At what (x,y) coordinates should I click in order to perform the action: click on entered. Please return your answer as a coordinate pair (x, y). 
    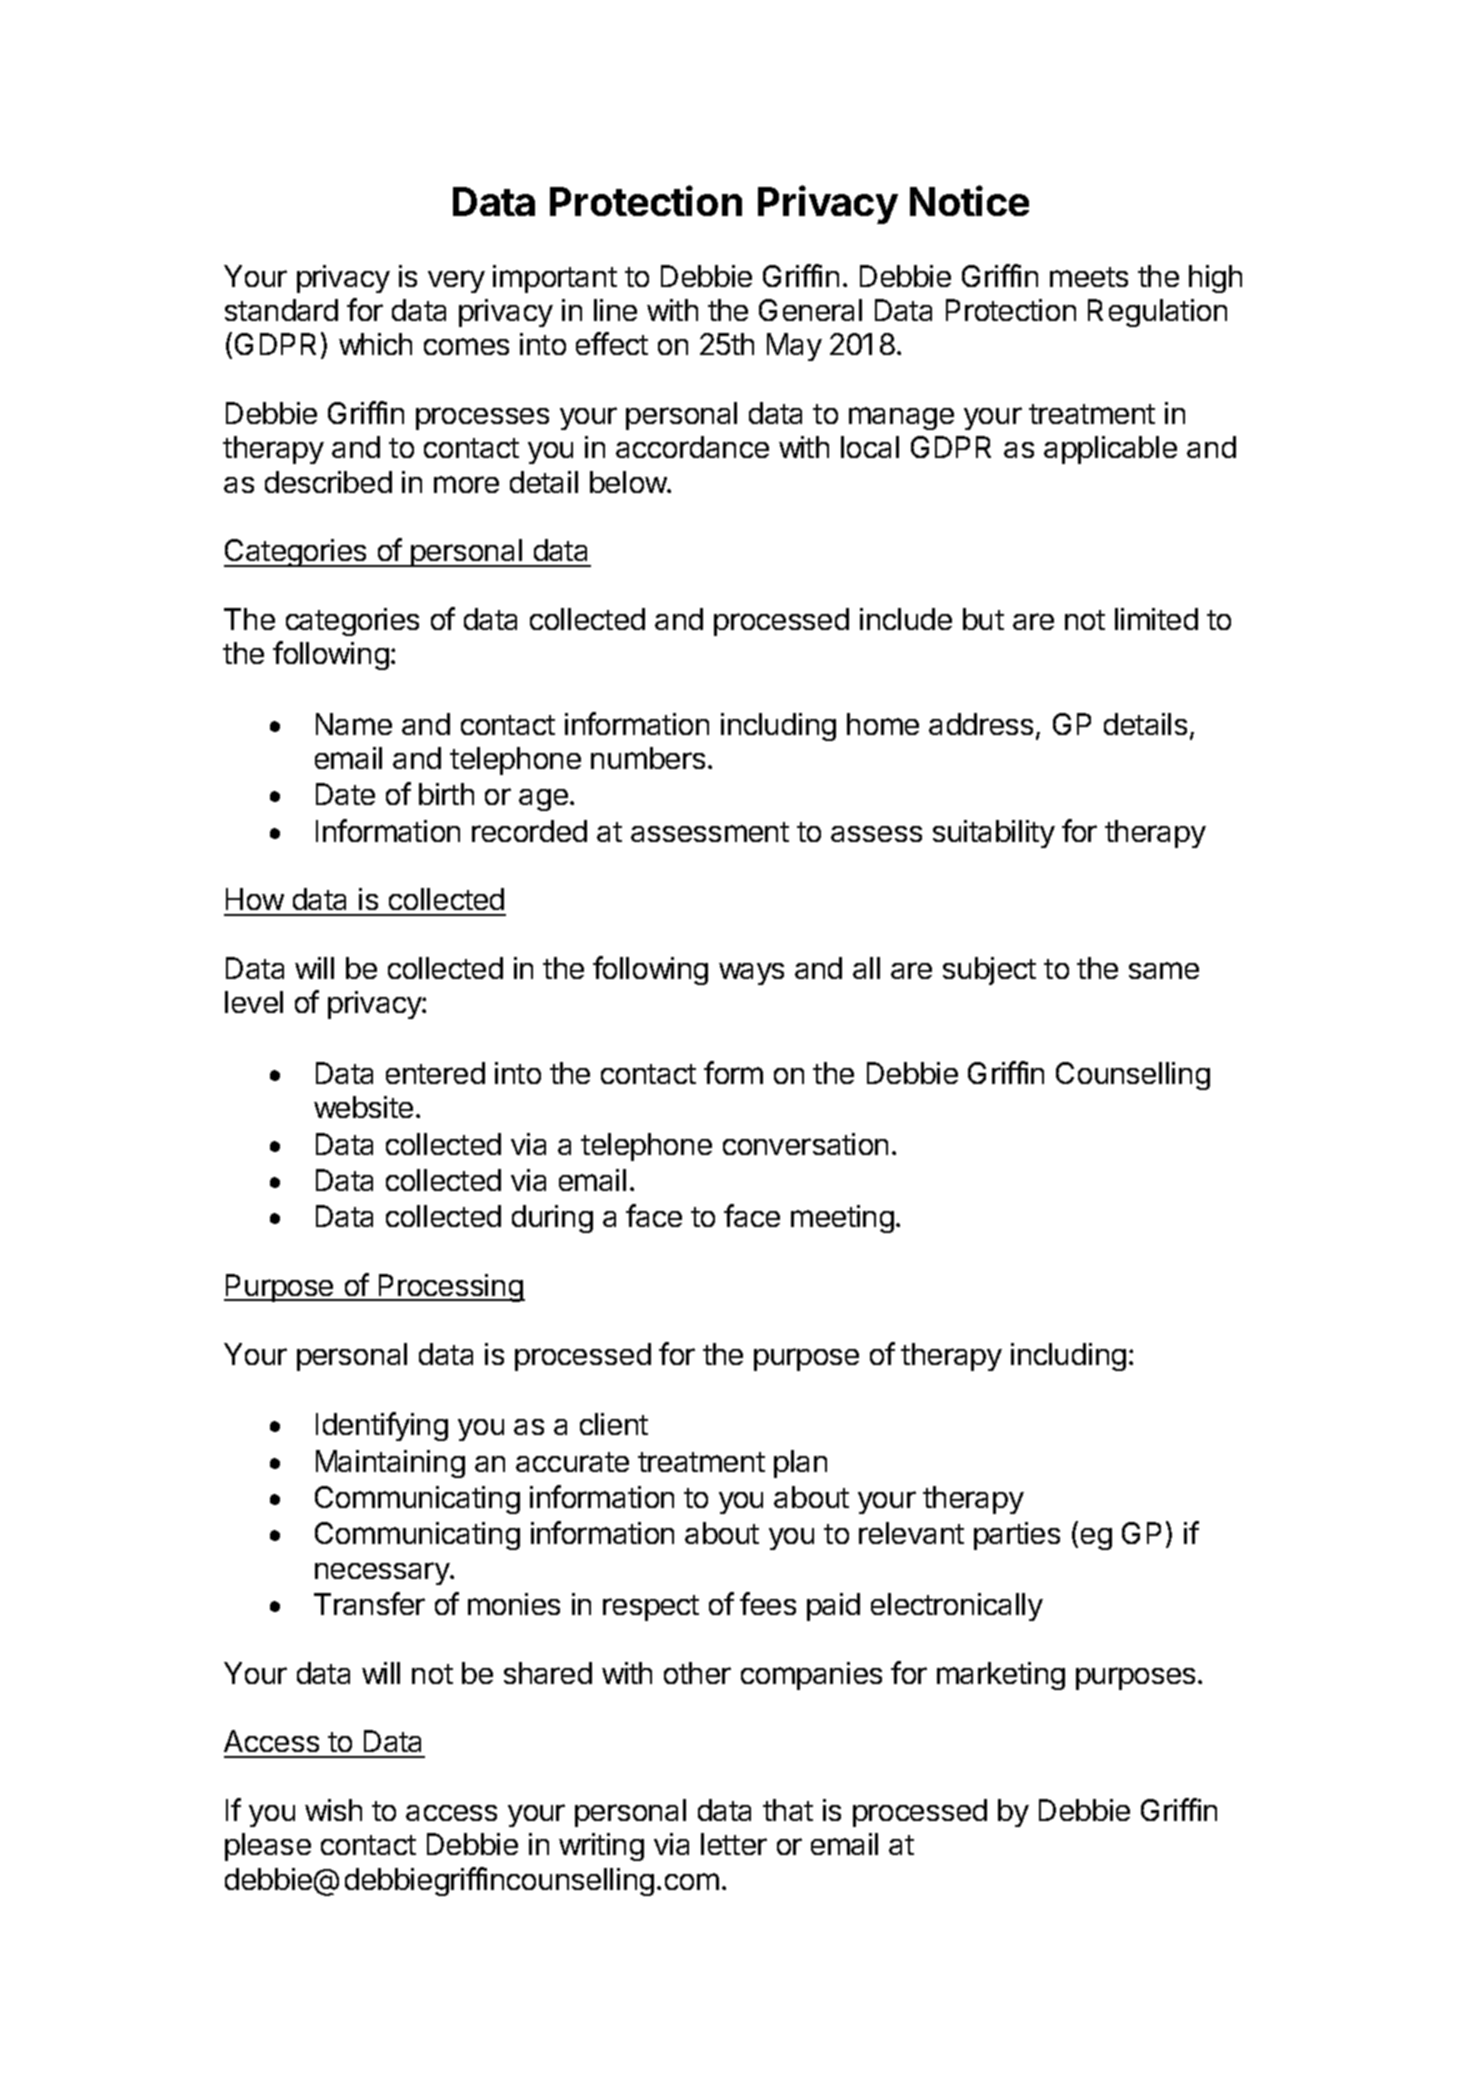
    Looking at the image, I should click on (435, 1073).
